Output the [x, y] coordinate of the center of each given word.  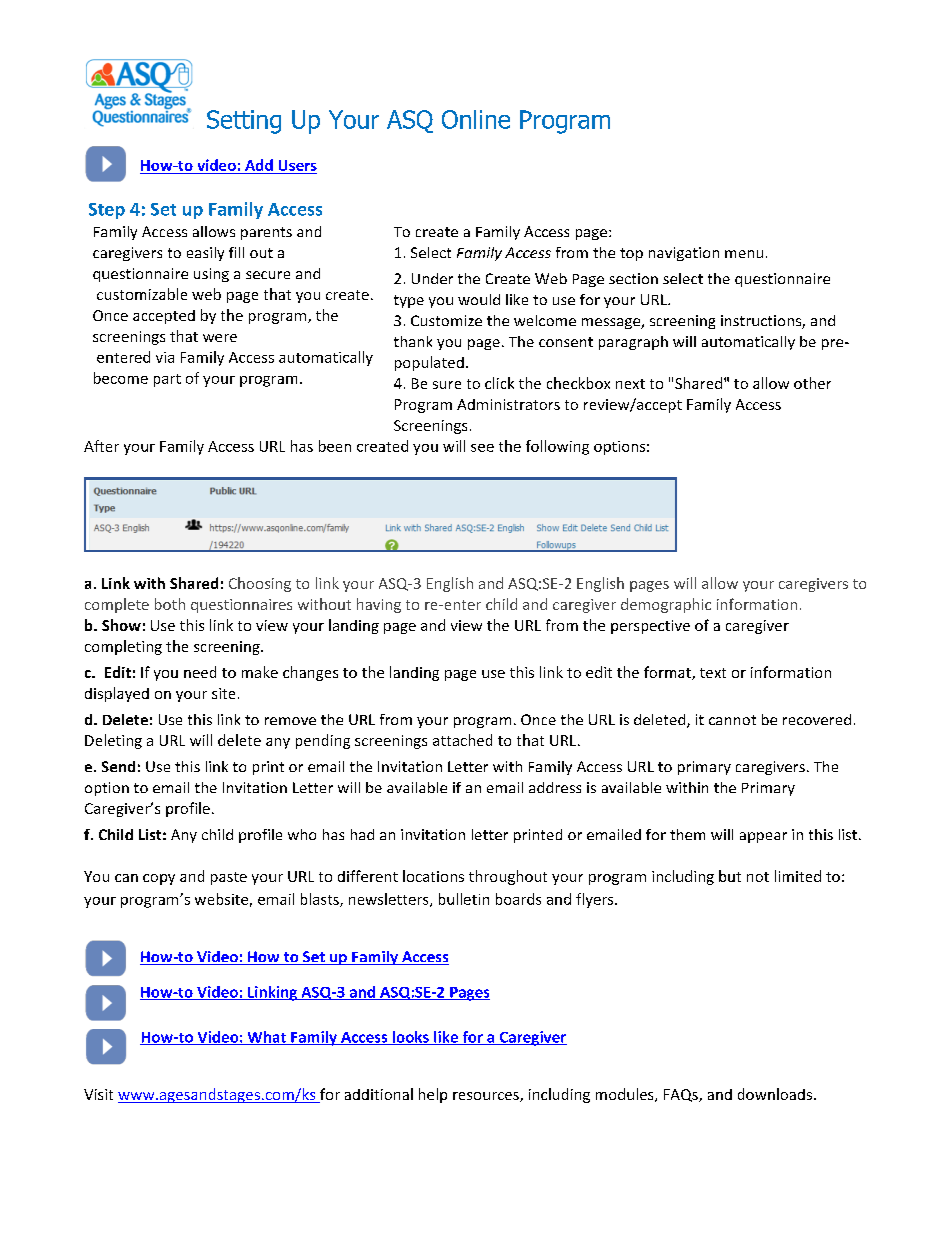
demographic [666, 605]
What [266, 1038]
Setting [244, 122]
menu [744, 254]
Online [476, 119]
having [379, 605]
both [170, 604]
